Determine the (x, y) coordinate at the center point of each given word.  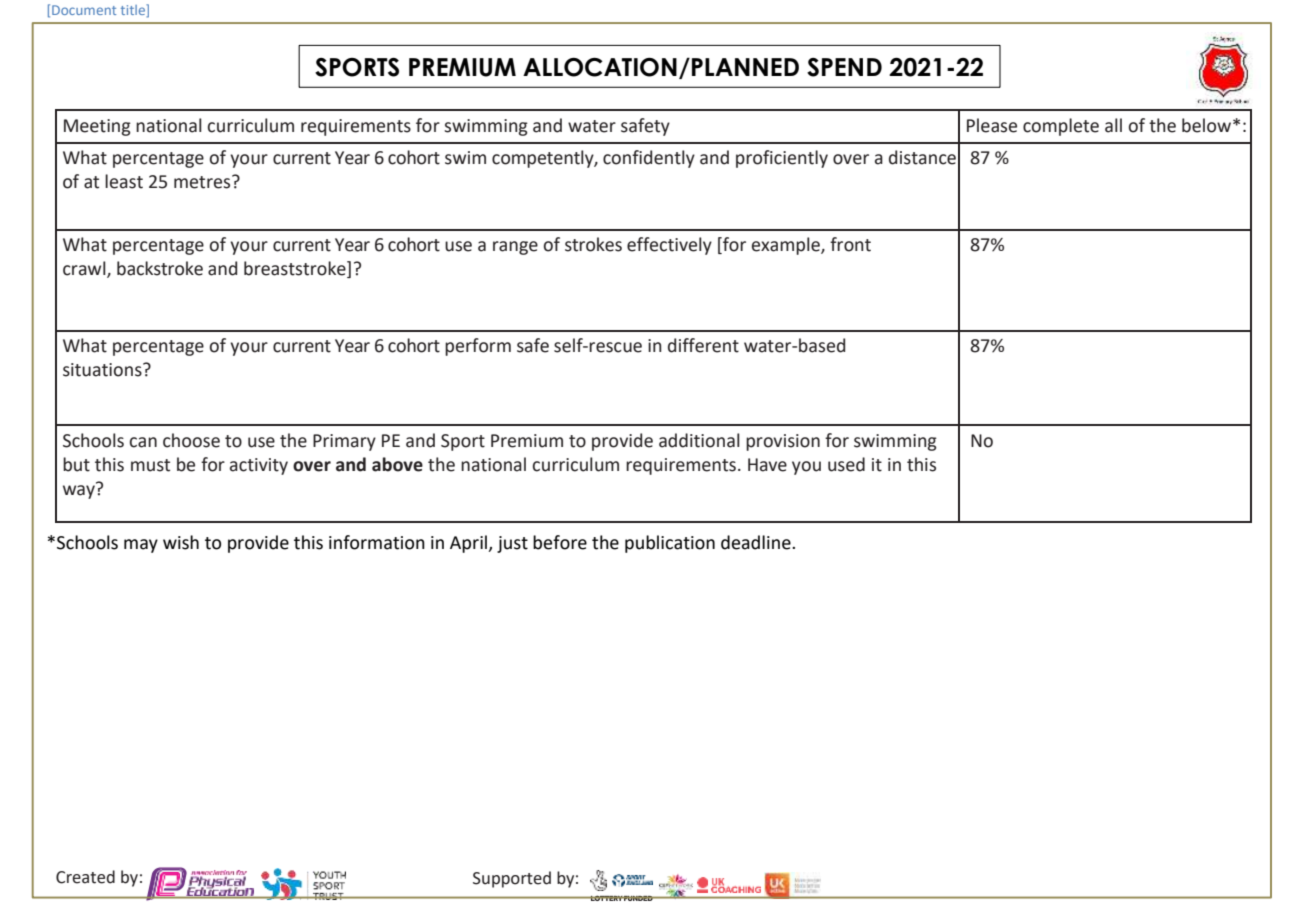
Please (992, 125)
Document (84, 10)
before (560, 542)
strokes (593, 244)
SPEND (844, 67)
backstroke (160, 268)
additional (699, 440)
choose (191, 440)
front (850, 244)
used (846, 464)
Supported (512, 879)
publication (670, 544)
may (141, 546)
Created (85, 877)
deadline (757, 542)
